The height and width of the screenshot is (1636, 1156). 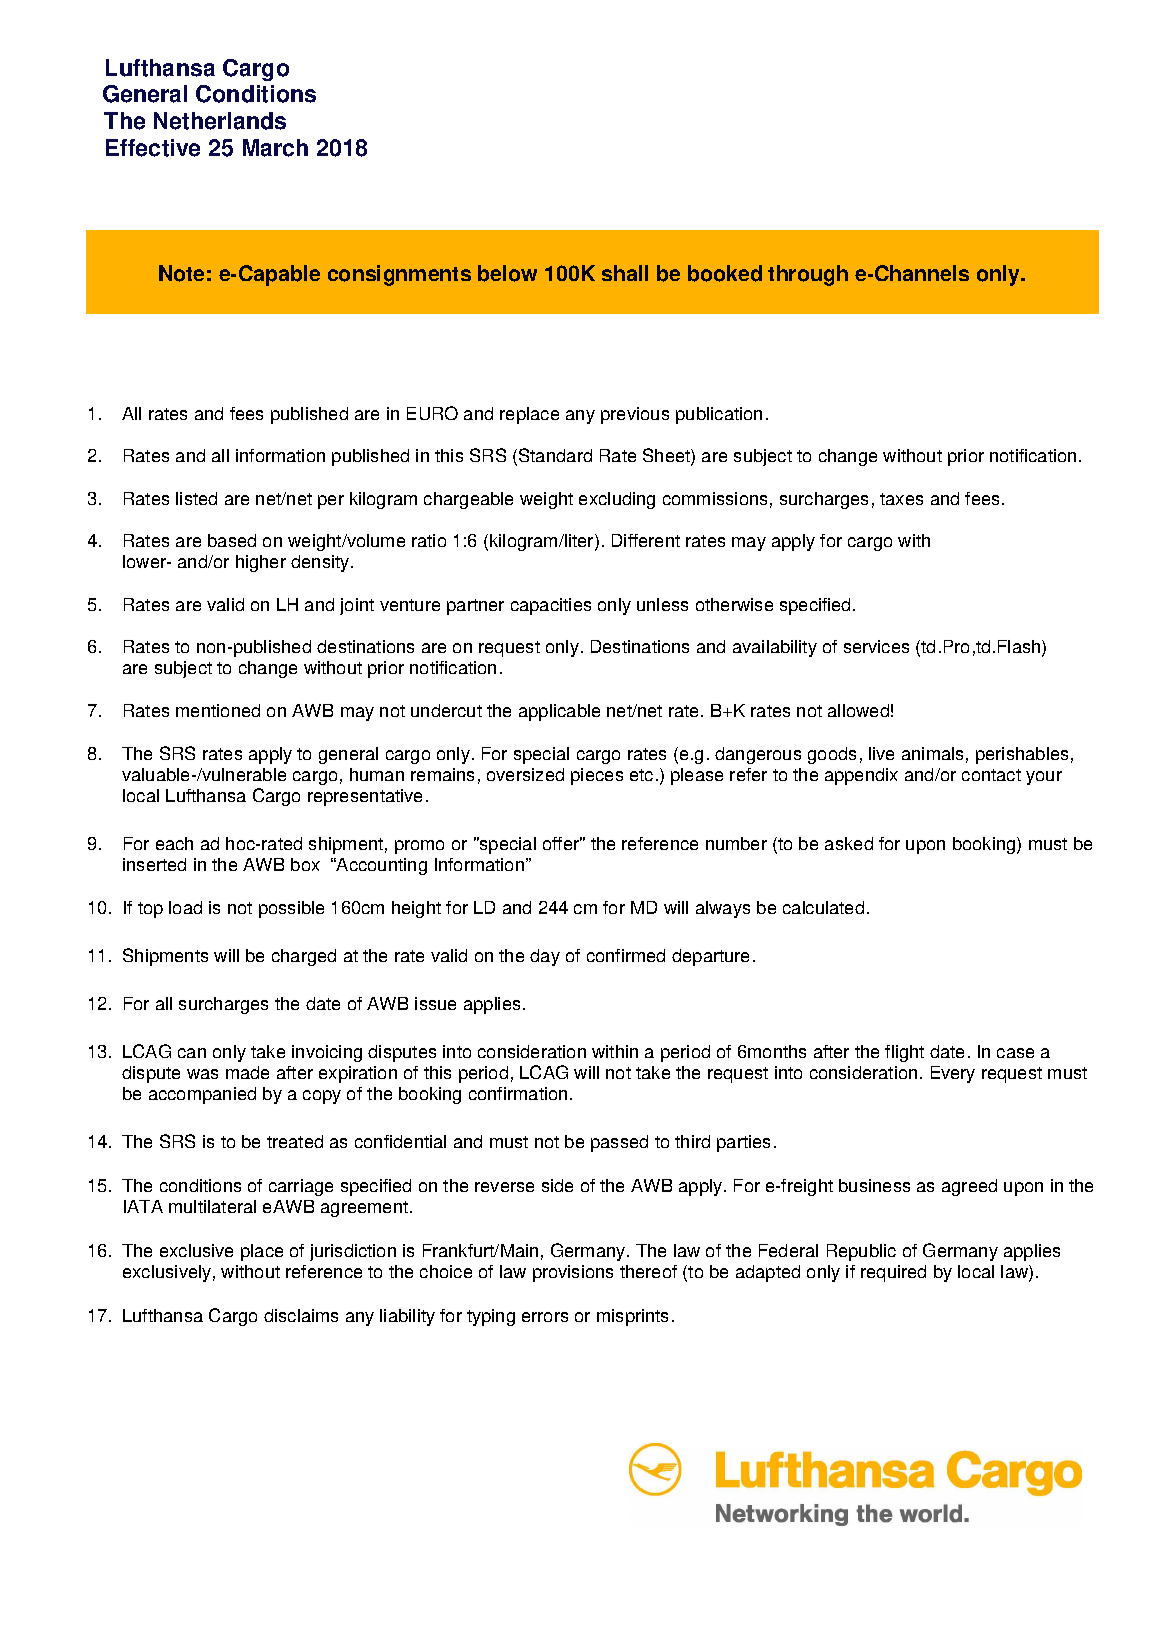 I want to click on through, so click(x=808, y=275).
